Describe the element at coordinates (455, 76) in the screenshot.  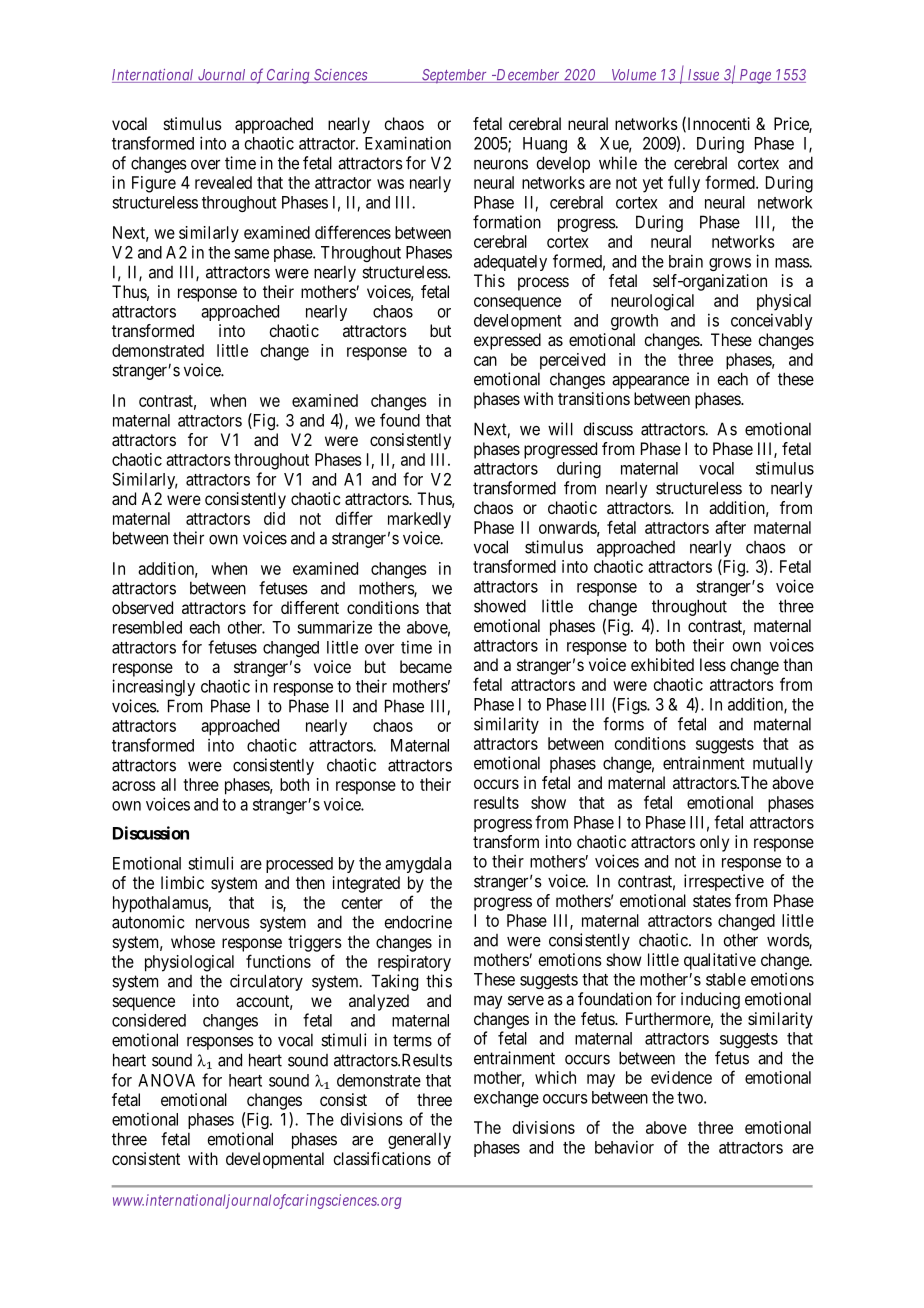
I see `September` at that location.
